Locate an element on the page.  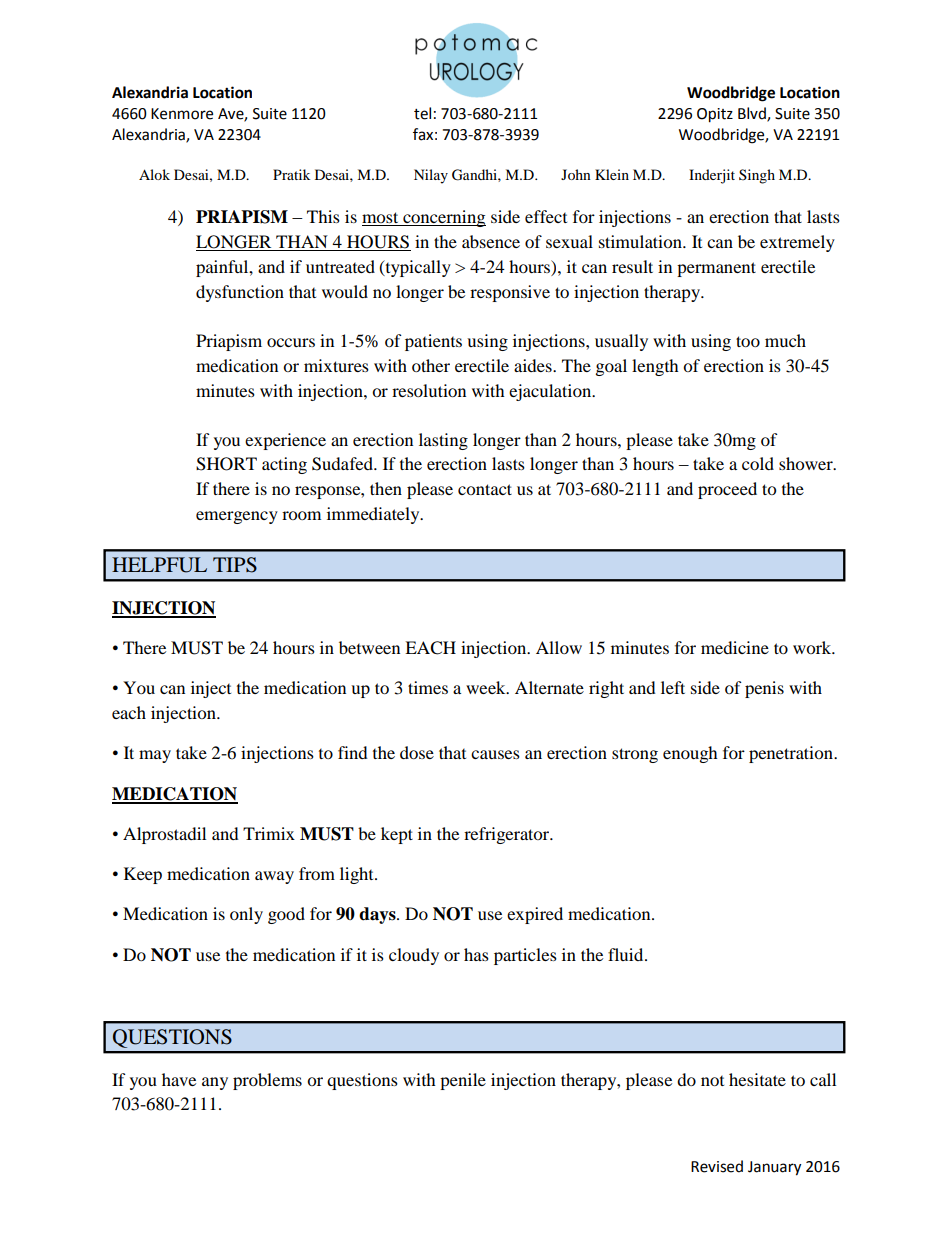
Opitz is located at coordinates (715, 115).
